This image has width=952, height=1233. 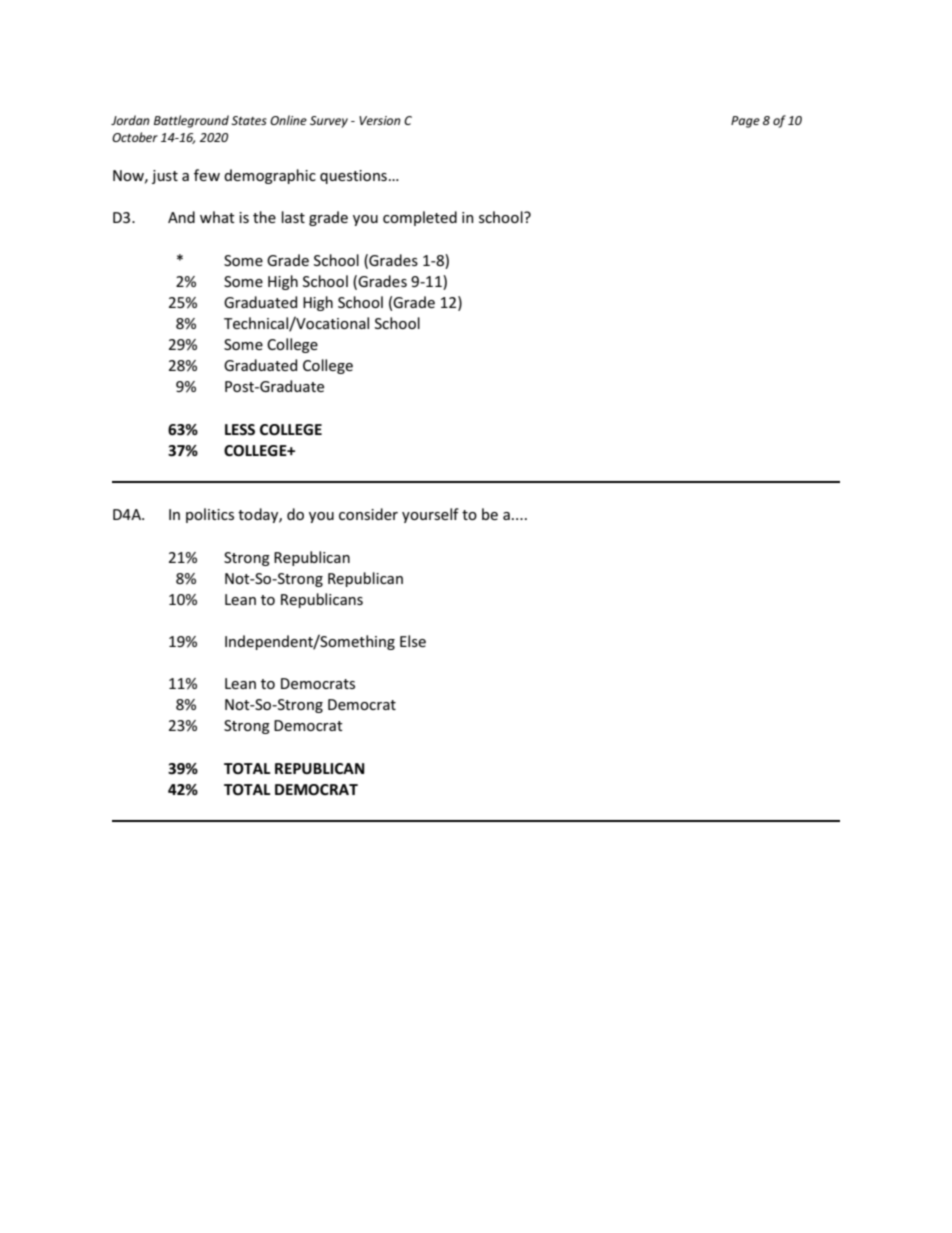 I want to click on Battleground, so click(x=191, y=121).
